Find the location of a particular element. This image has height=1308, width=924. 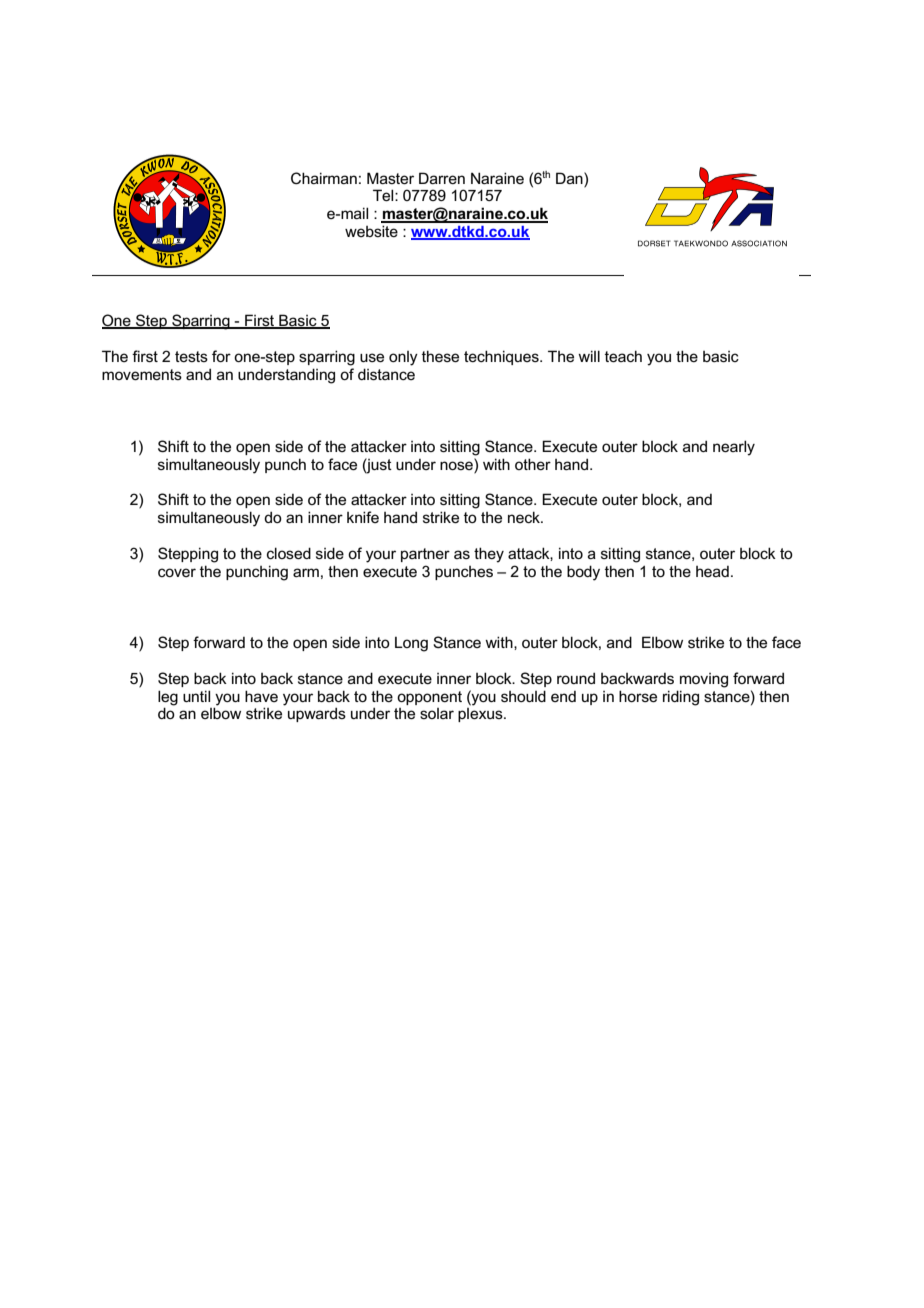

opponent is located at coordinates (429, 698).
